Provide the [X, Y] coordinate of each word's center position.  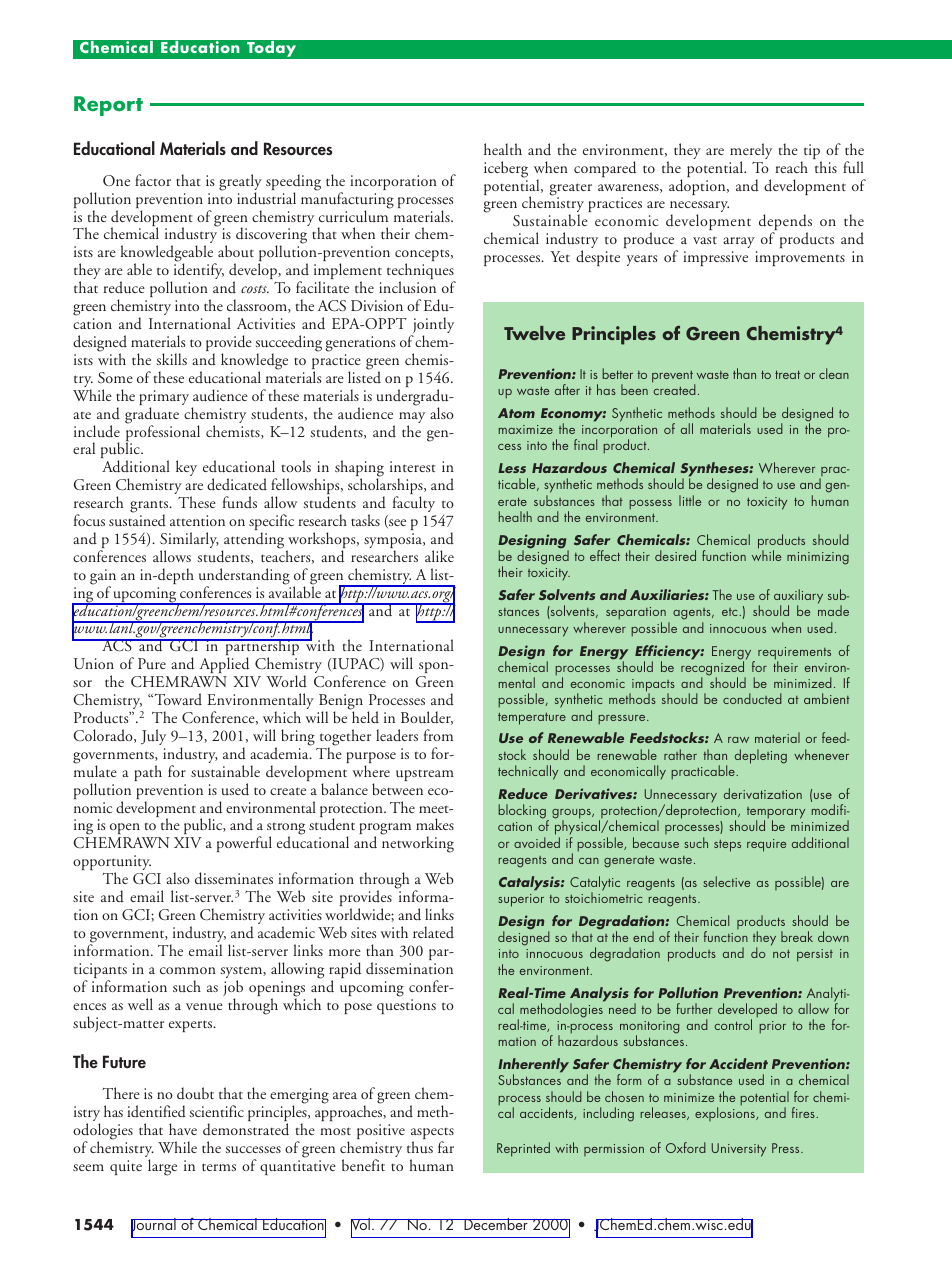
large [162, 1167]
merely [751, 152]
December [496, 1224]
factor [153, 180]
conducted [752, 698]
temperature [532, 719]
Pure [152, 663]
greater [570, 190]
